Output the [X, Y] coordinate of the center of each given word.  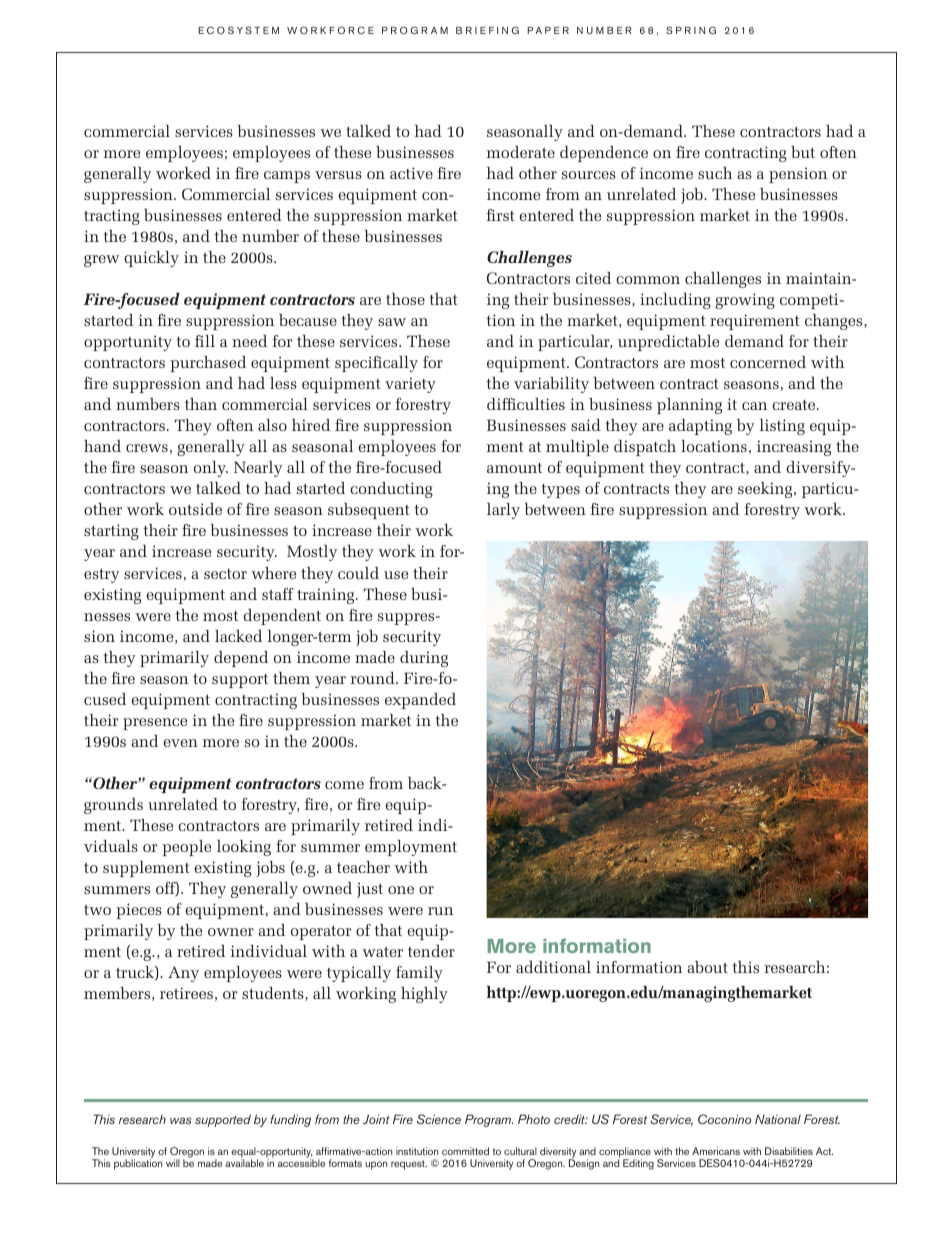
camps [287, 177]
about [708, 967]
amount [514, 468]
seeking [766, 490]
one [401, 890]
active [411, 173]
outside [195, 509]
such [715, 173]
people [186, 848]
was [180, 1120]
